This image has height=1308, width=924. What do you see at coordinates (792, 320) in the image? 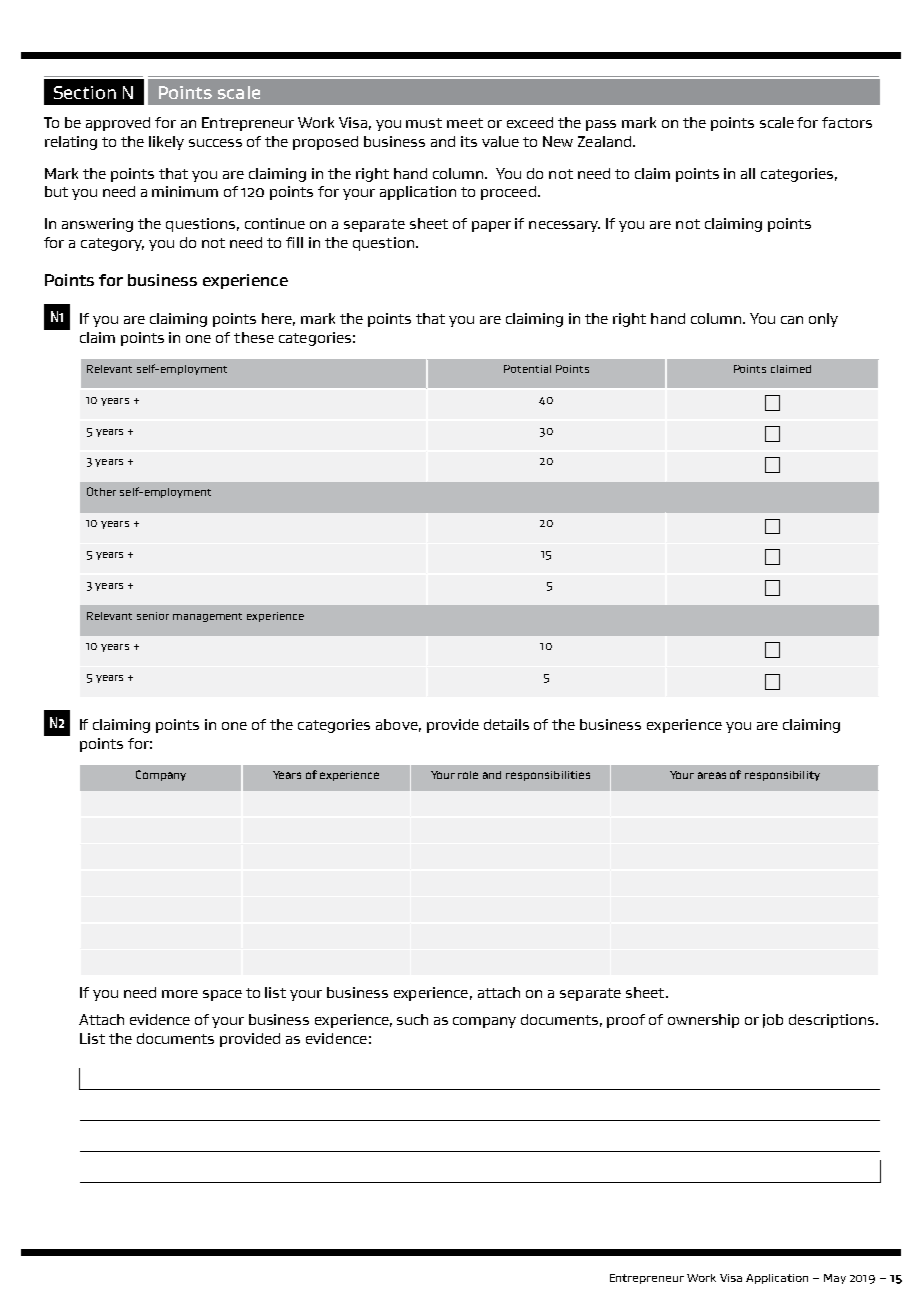
I see `can` at bounding box center [792, 320].
